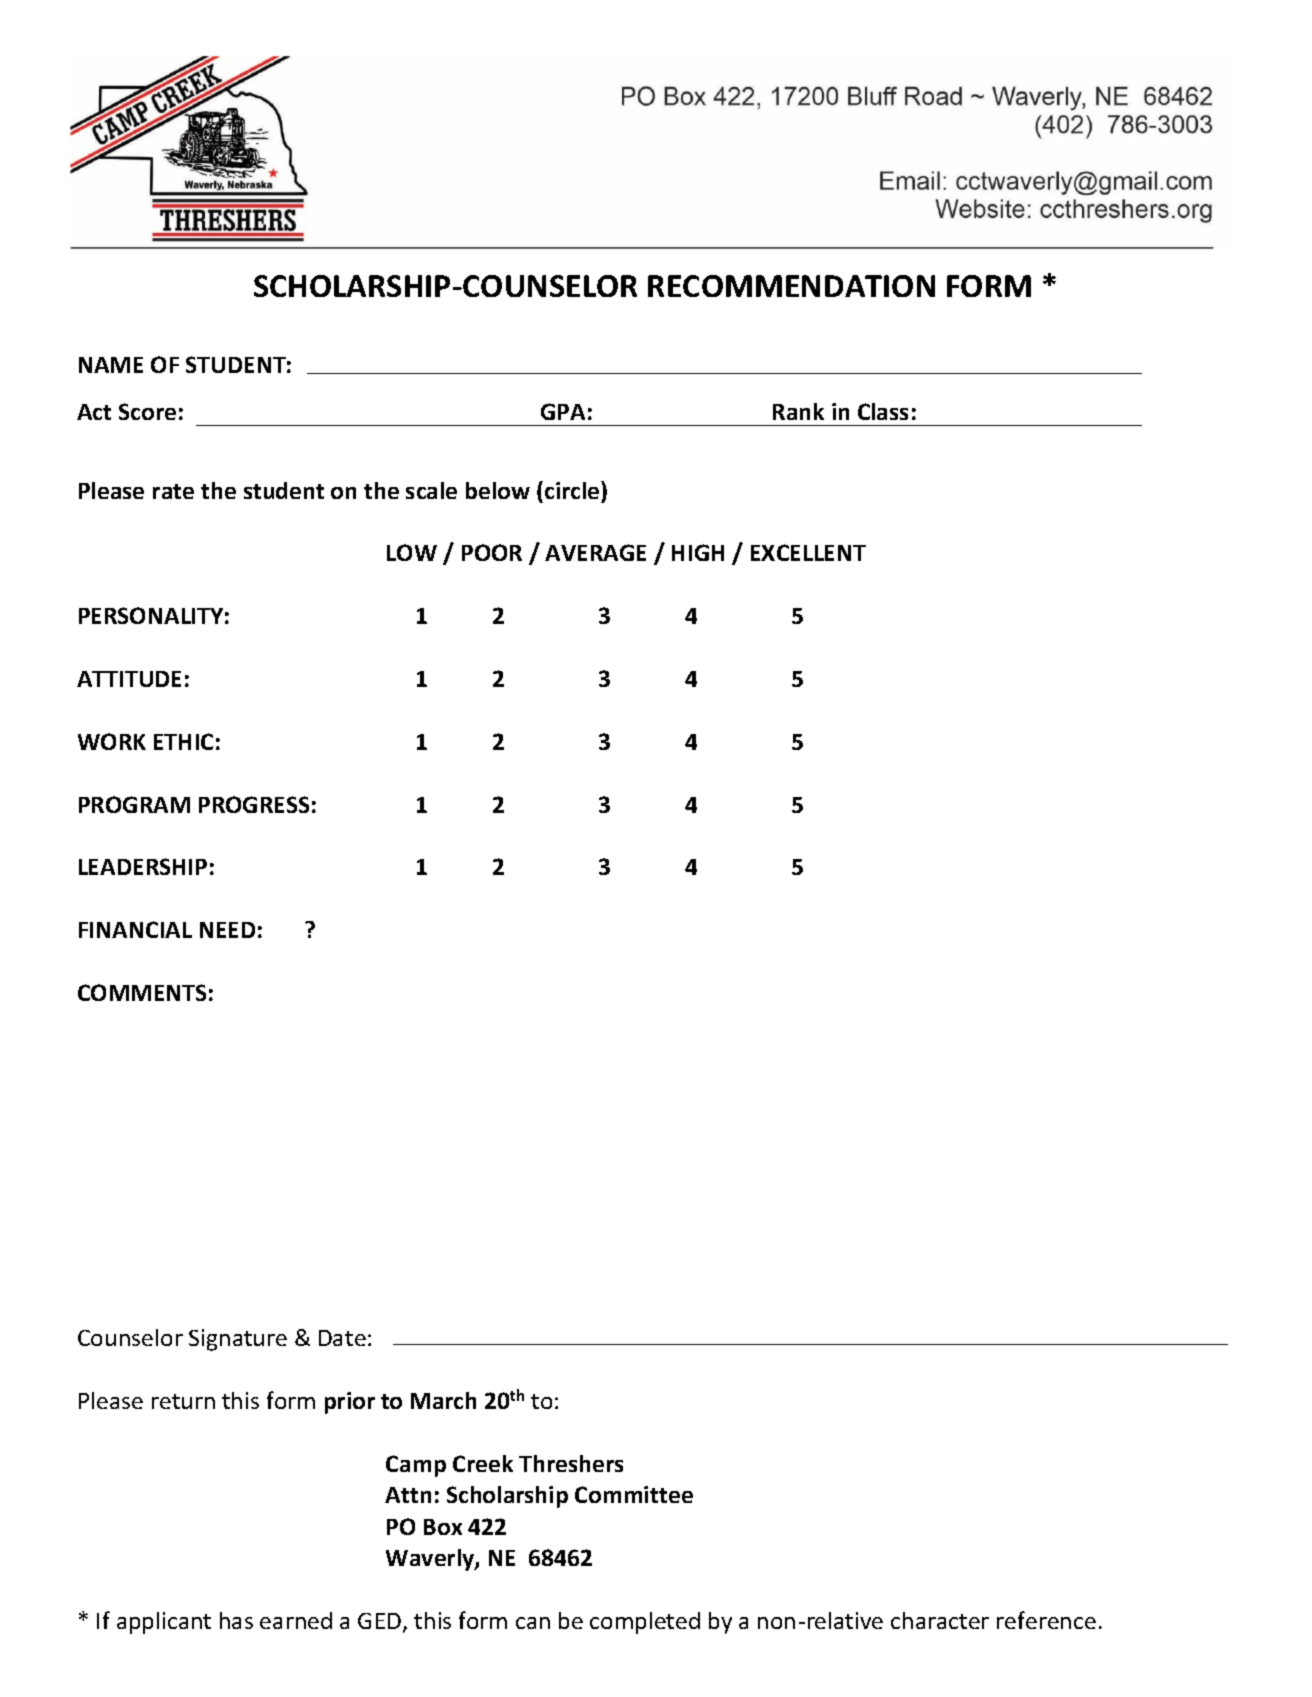 This document has height=1697, width=1312. I want to click on GPA, so click(563, 411).
